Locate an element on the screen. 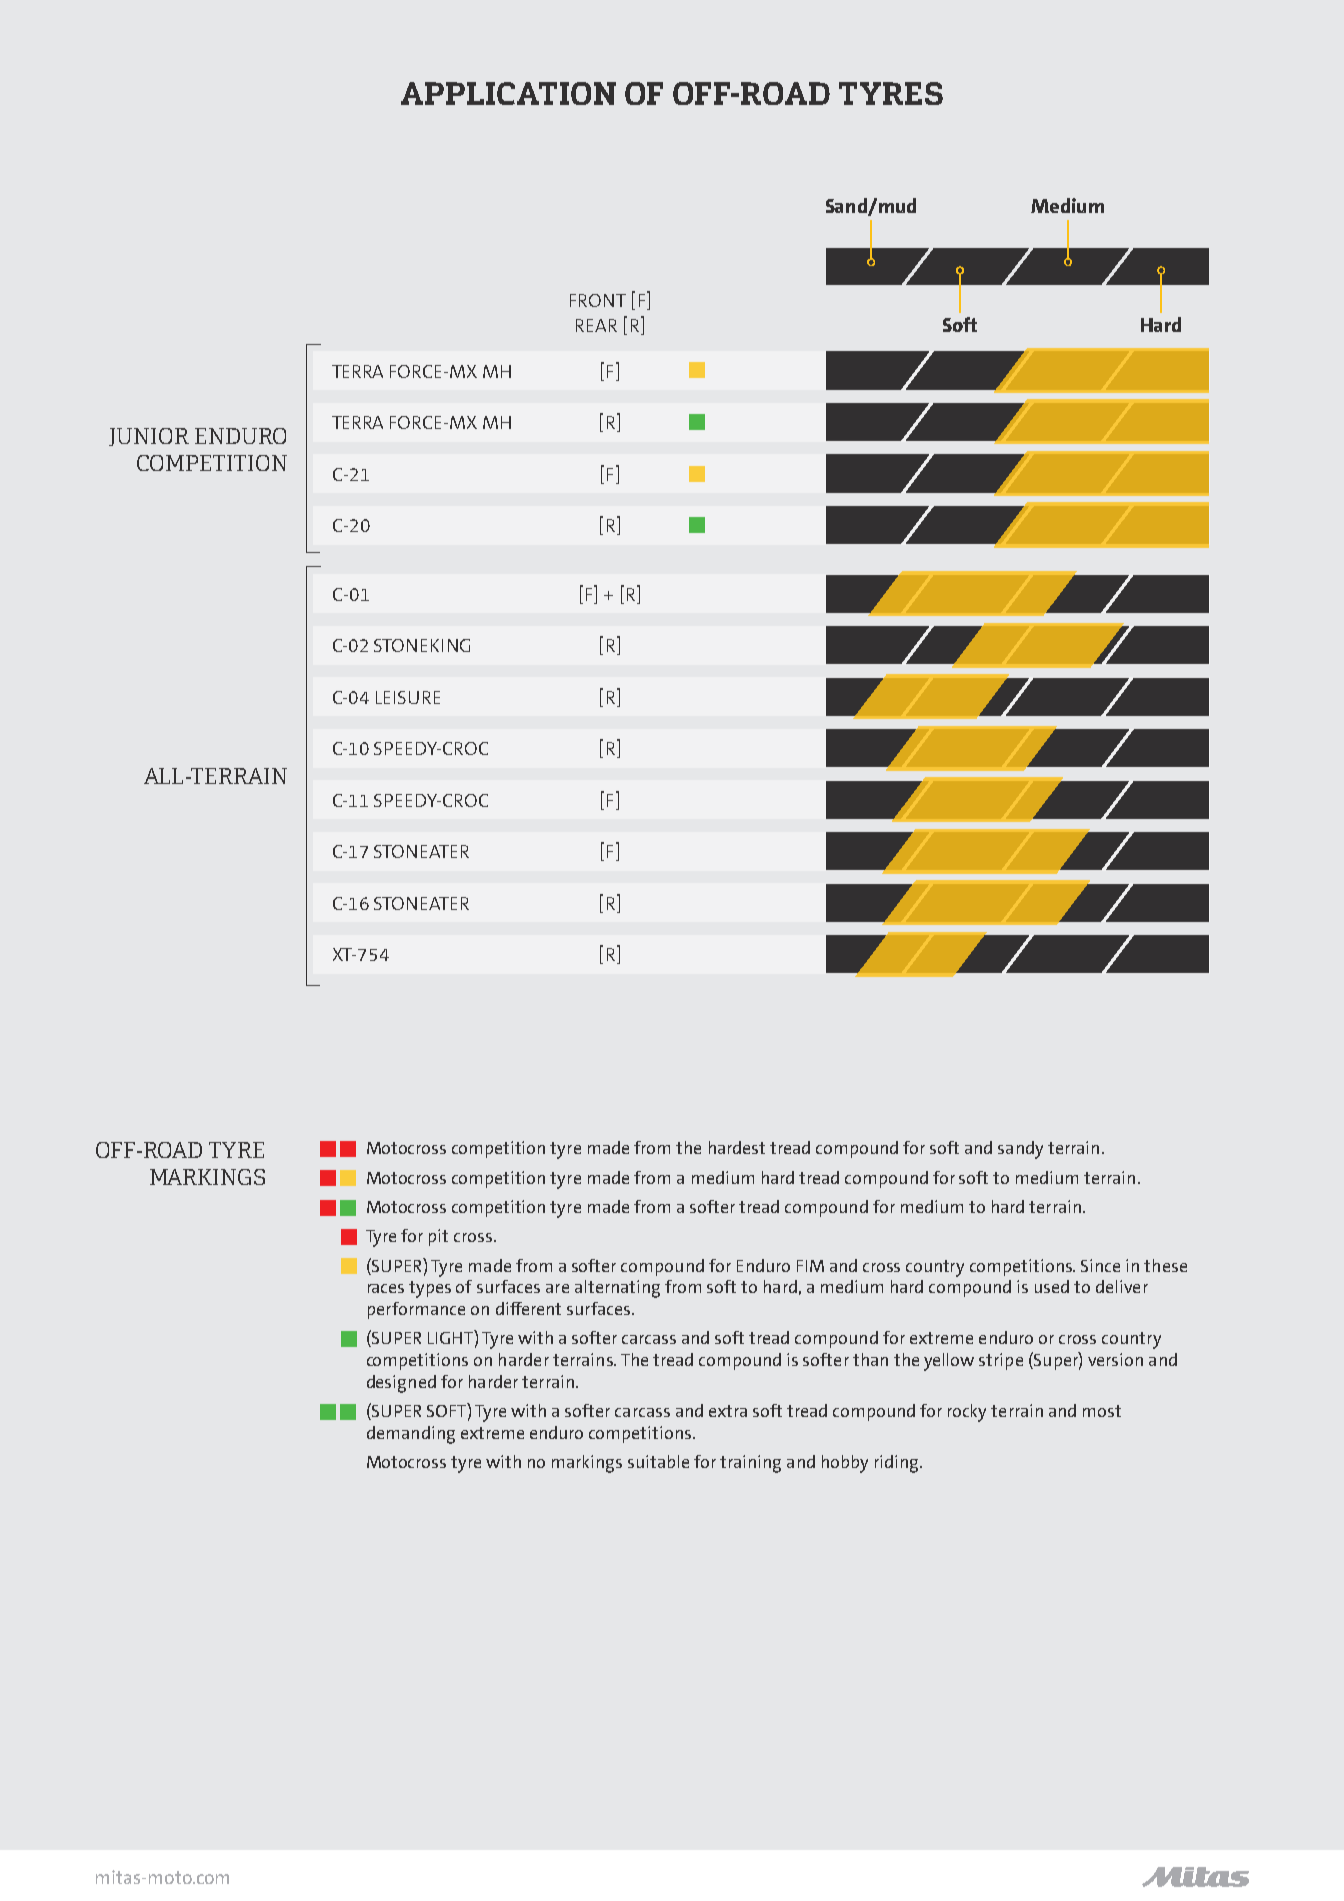 The image size is (1344, 1901). pit is located at coordinates (438, 1237).
